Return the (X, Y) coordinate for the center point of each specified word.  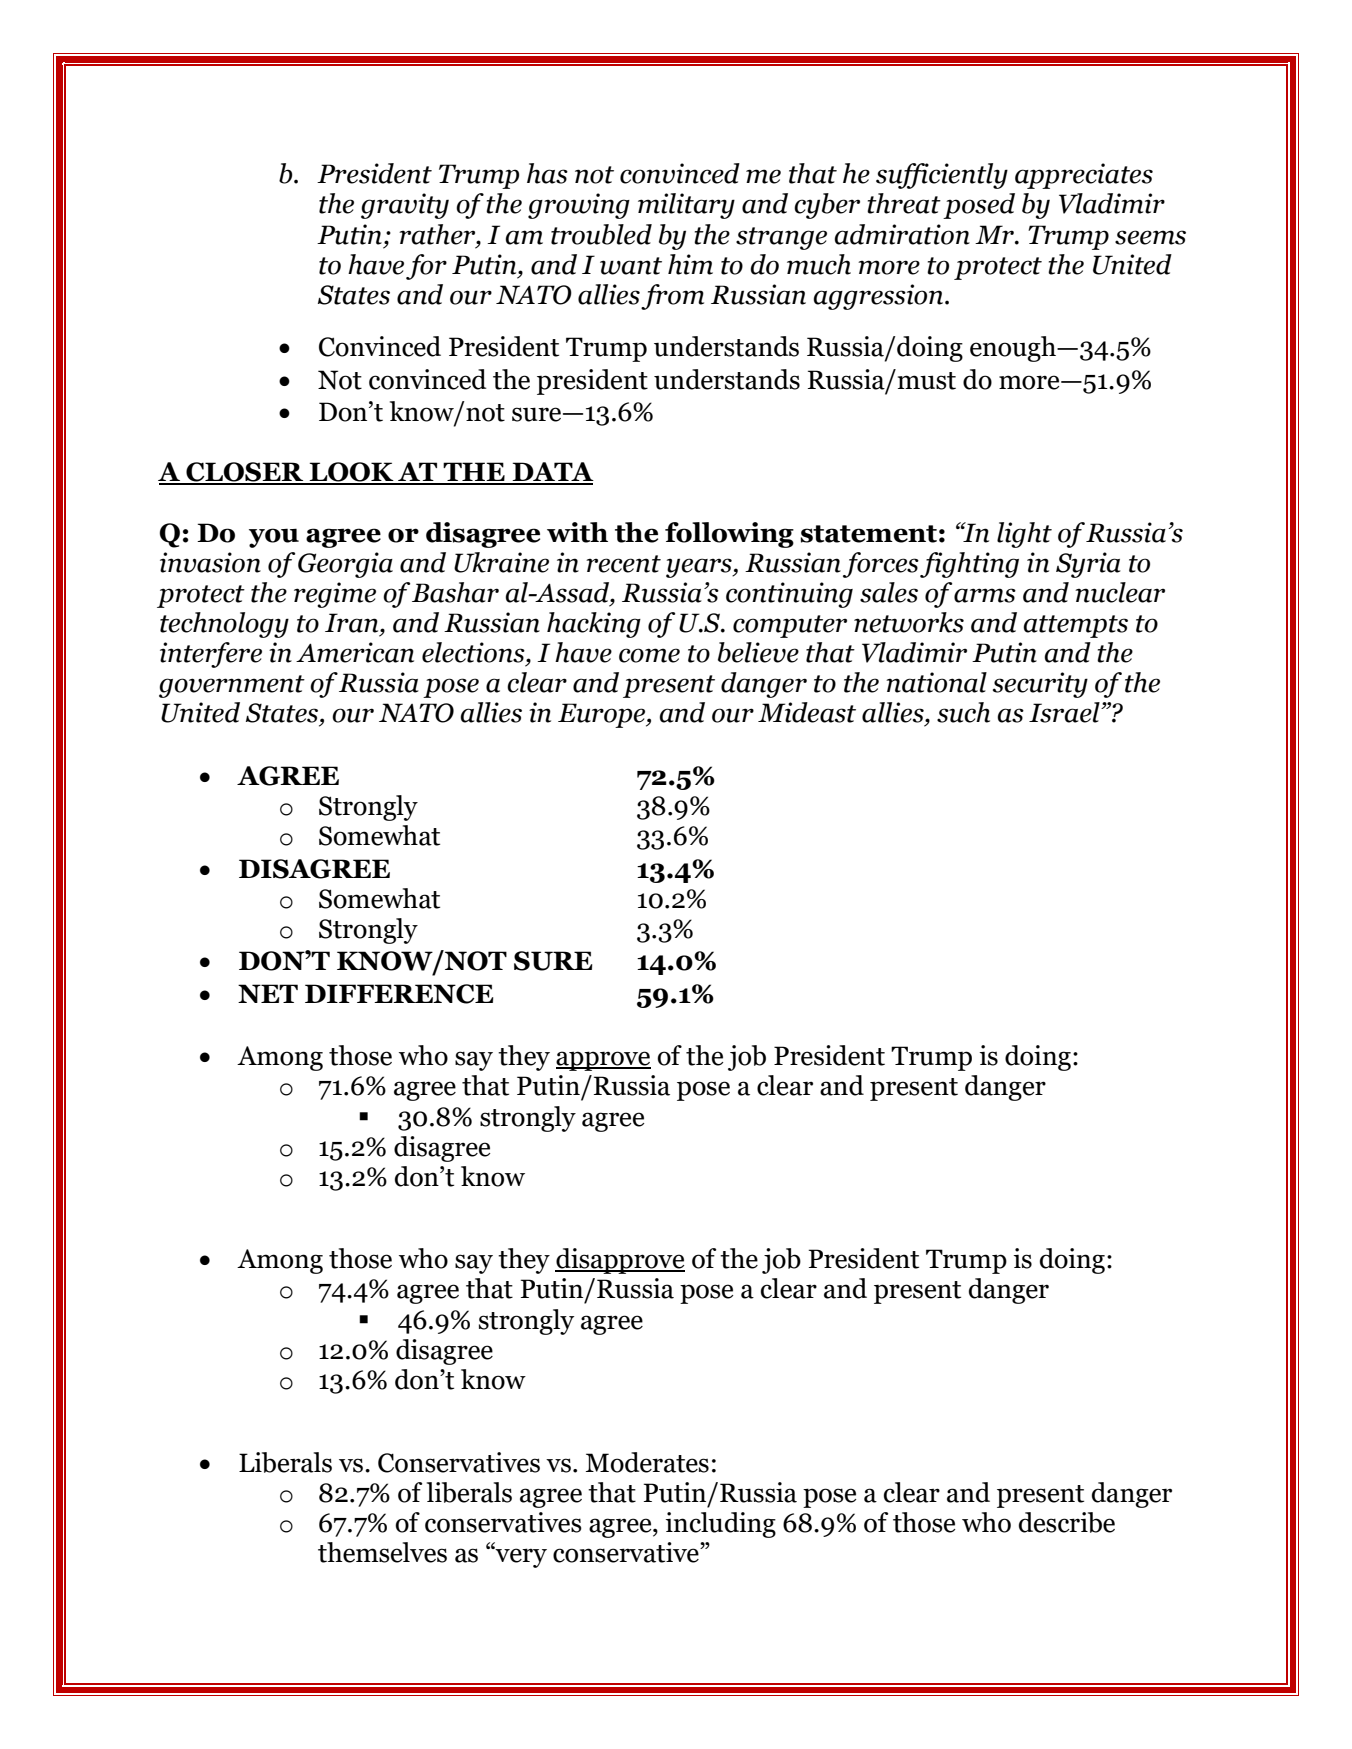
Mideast (807, 712)
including (721, 1525)
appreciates (1084, 176)
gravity (405, 206)
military (686, 206)
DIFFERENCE (399, 994)
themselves (382, 1552)
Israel (1065, 712)
